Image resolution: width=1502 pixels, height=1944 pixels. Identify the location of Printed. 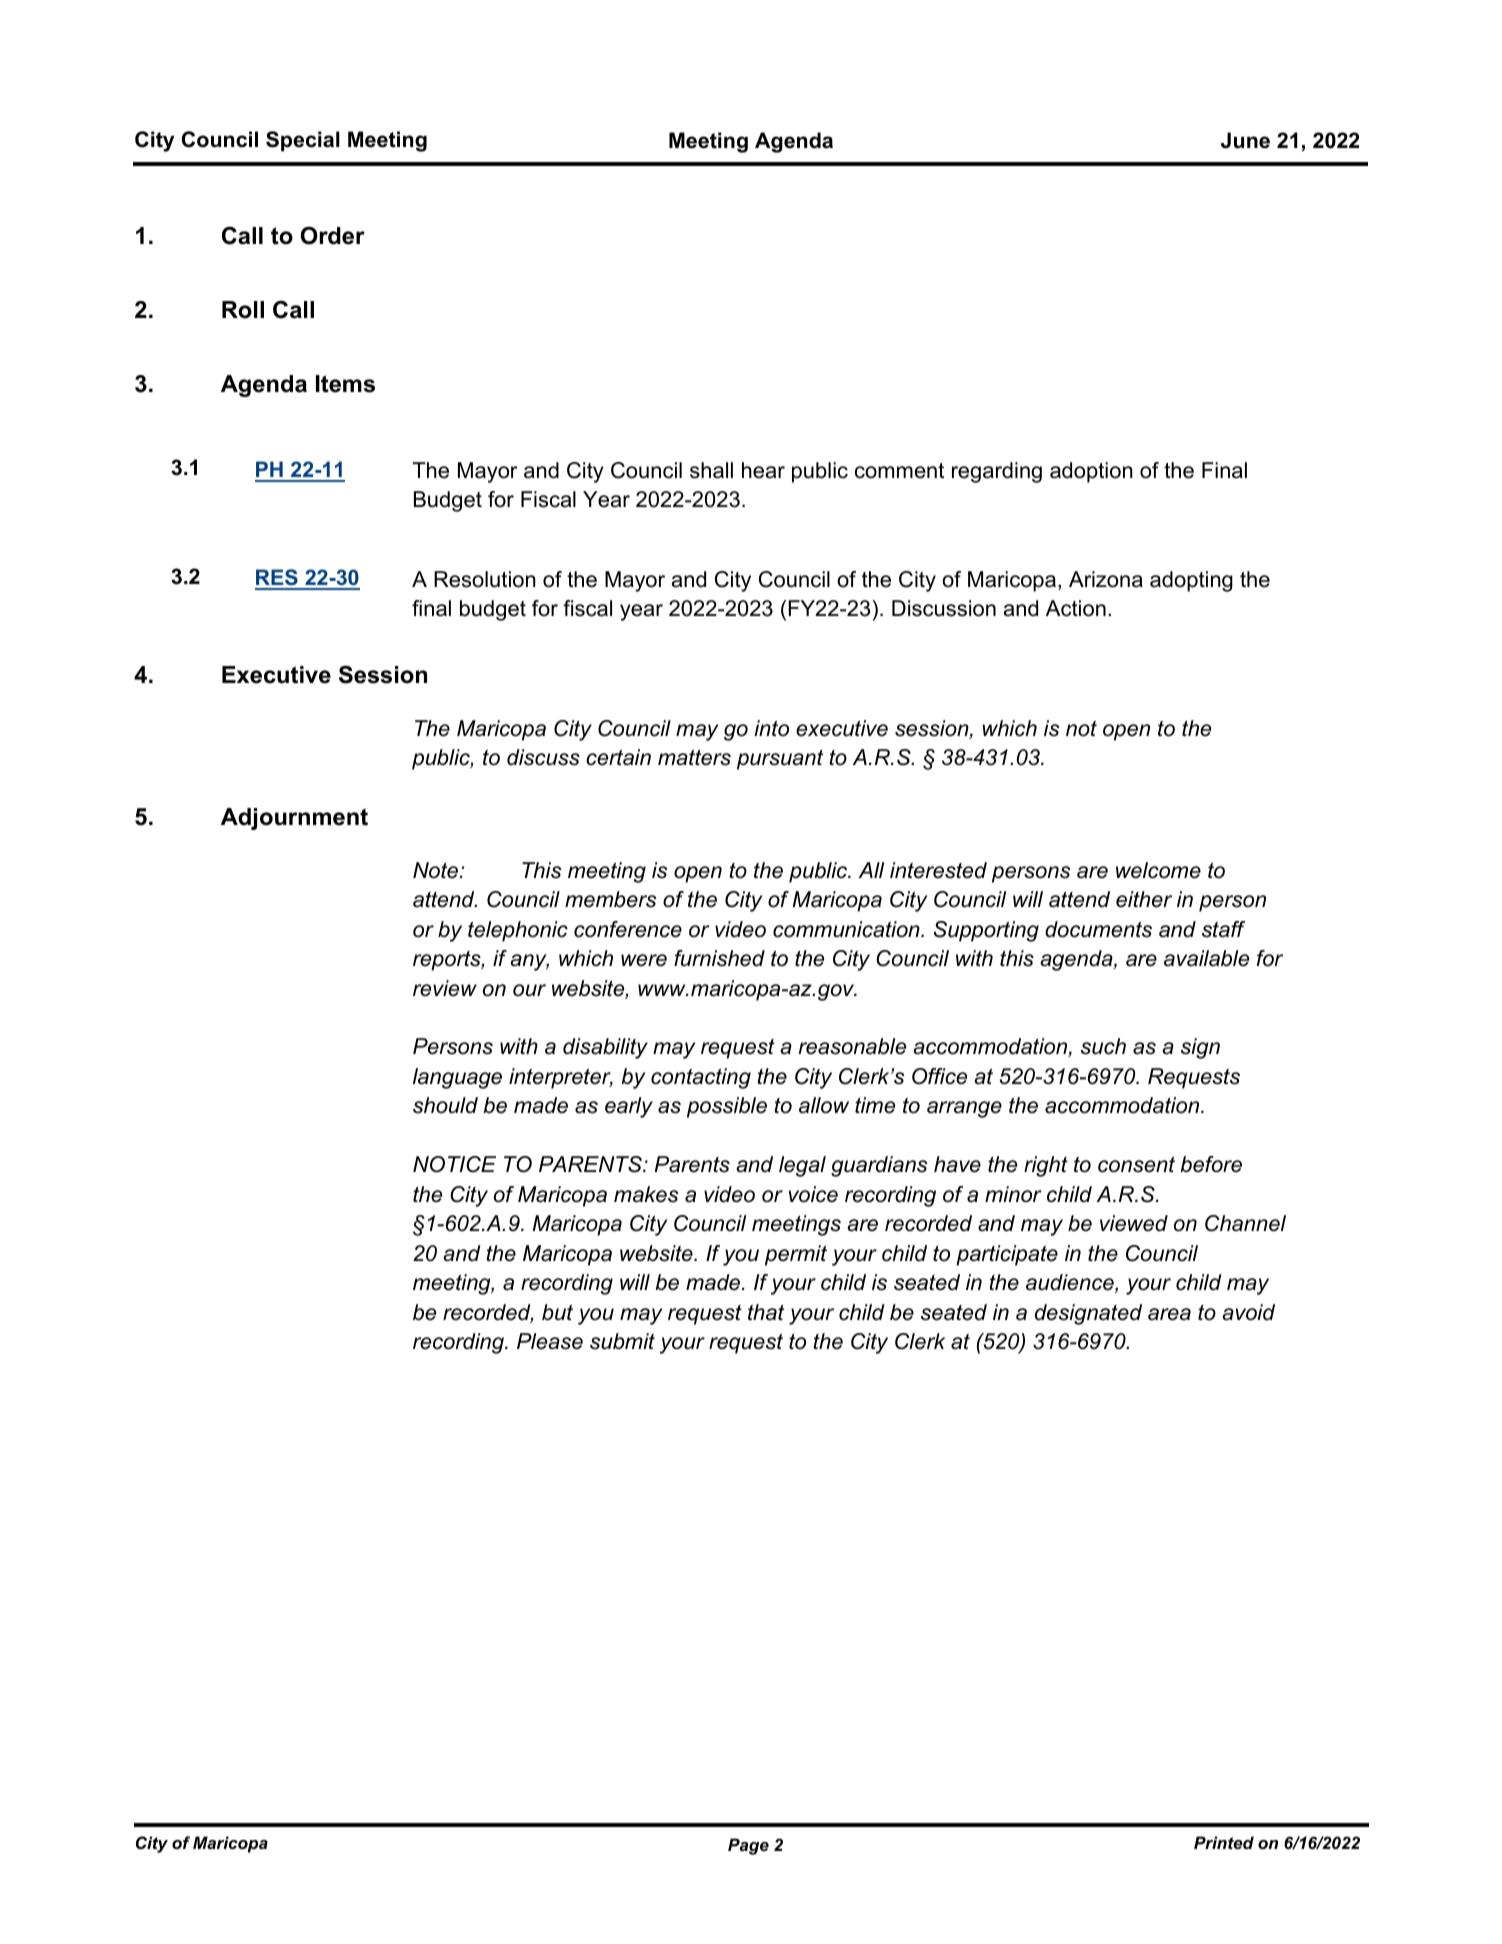
(1224, 1842).
